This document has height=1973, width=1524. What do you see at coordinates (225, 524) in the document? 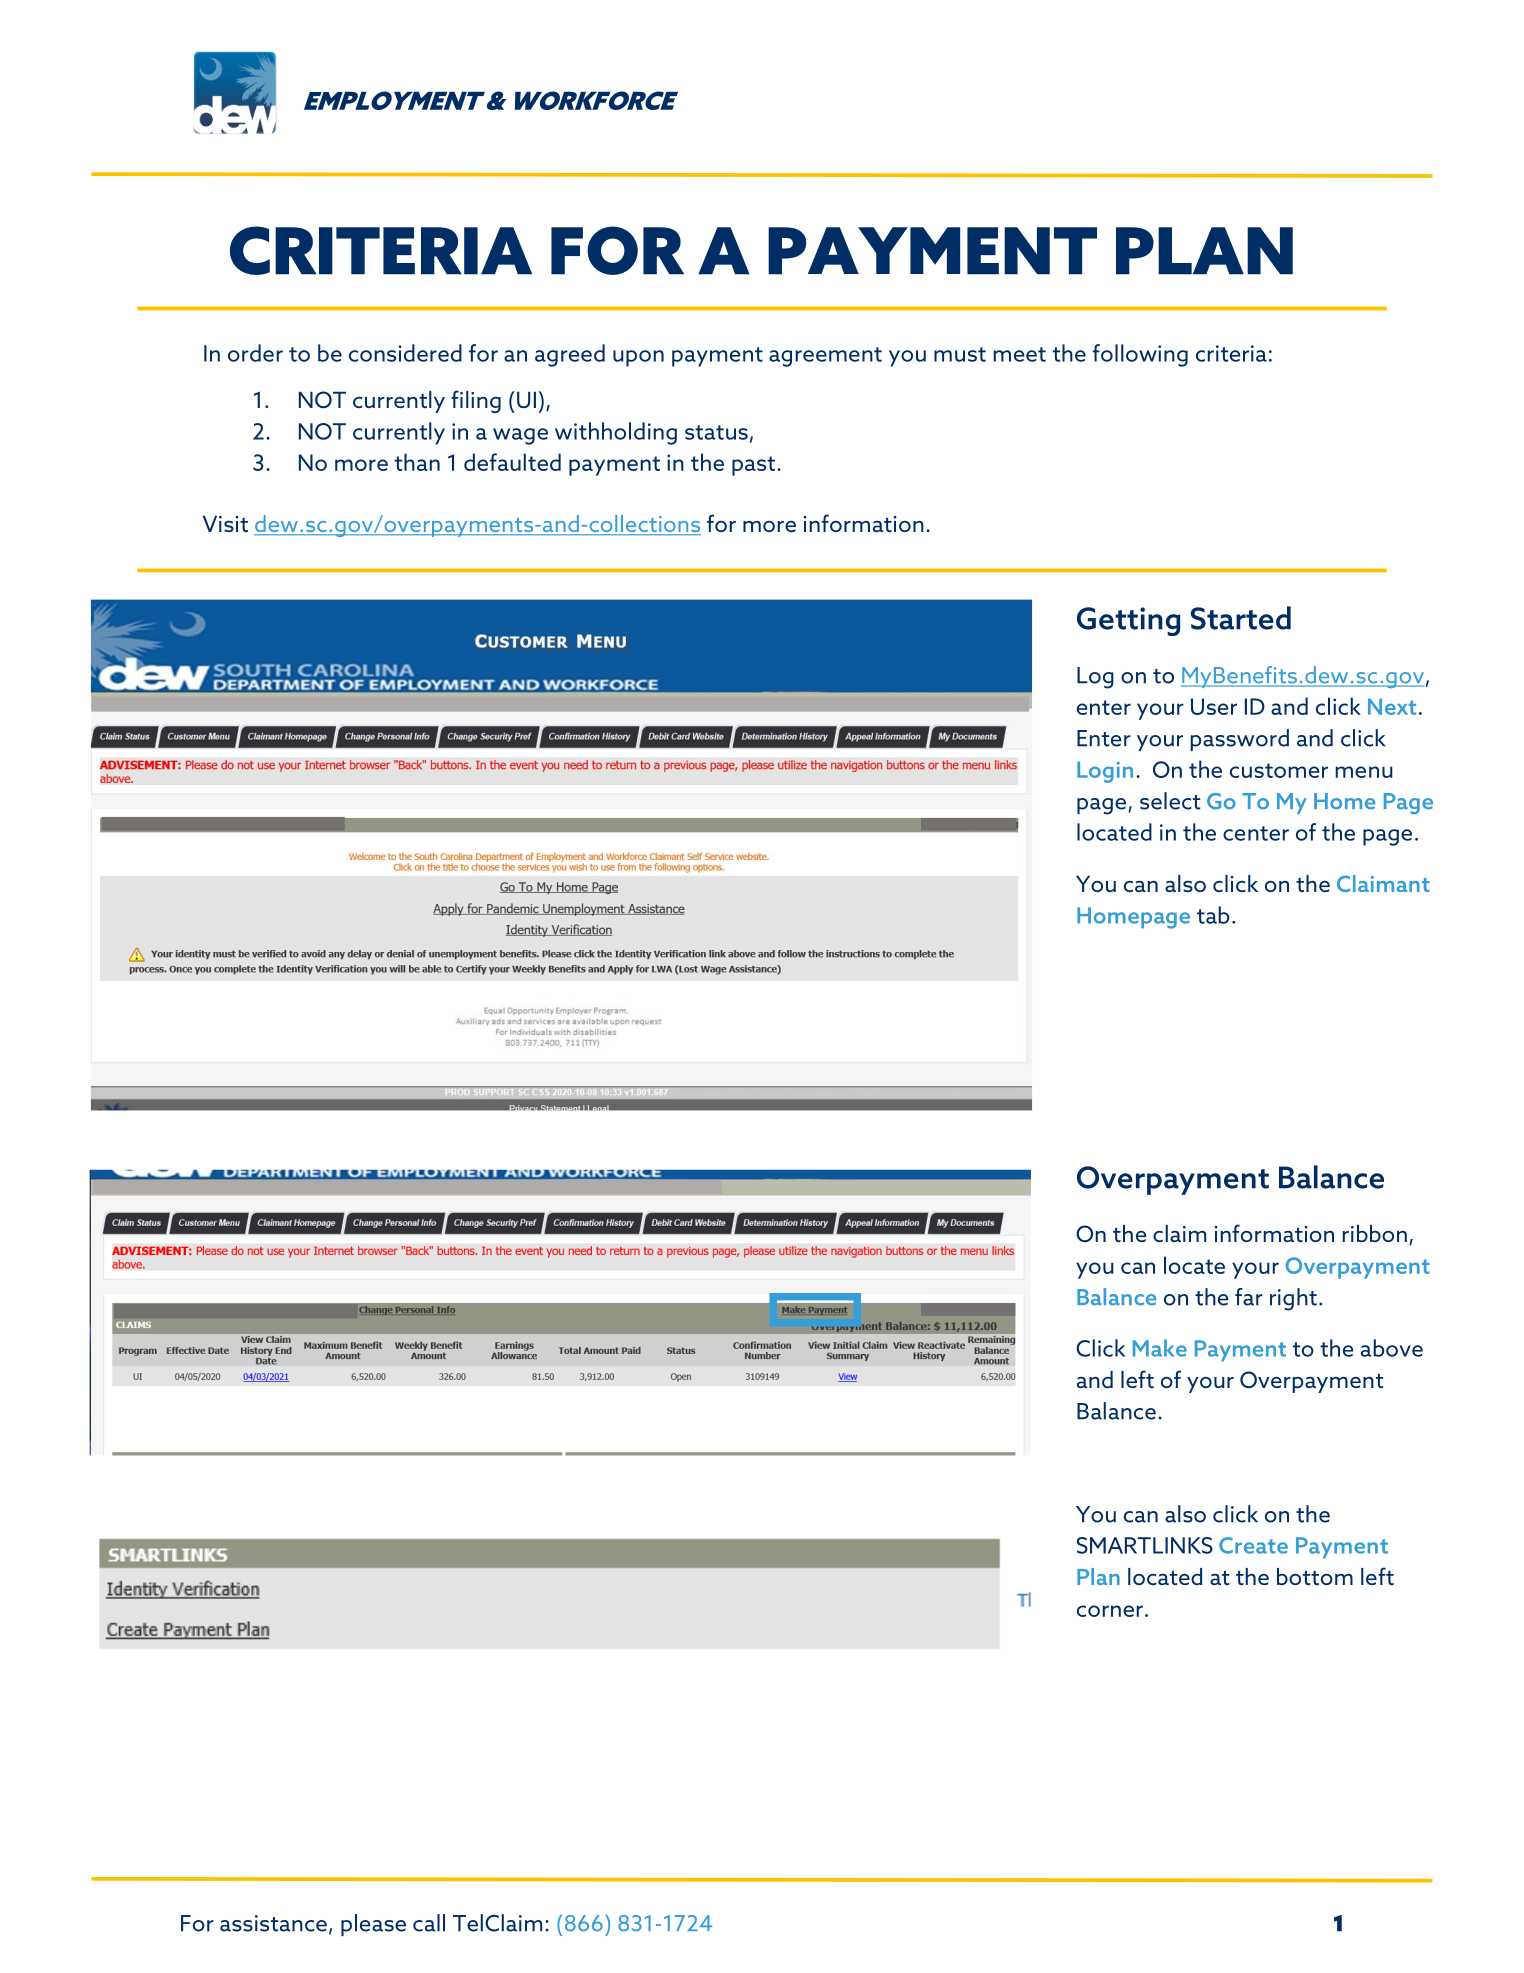
I see `Visit` at bounding box center [225, 524].
